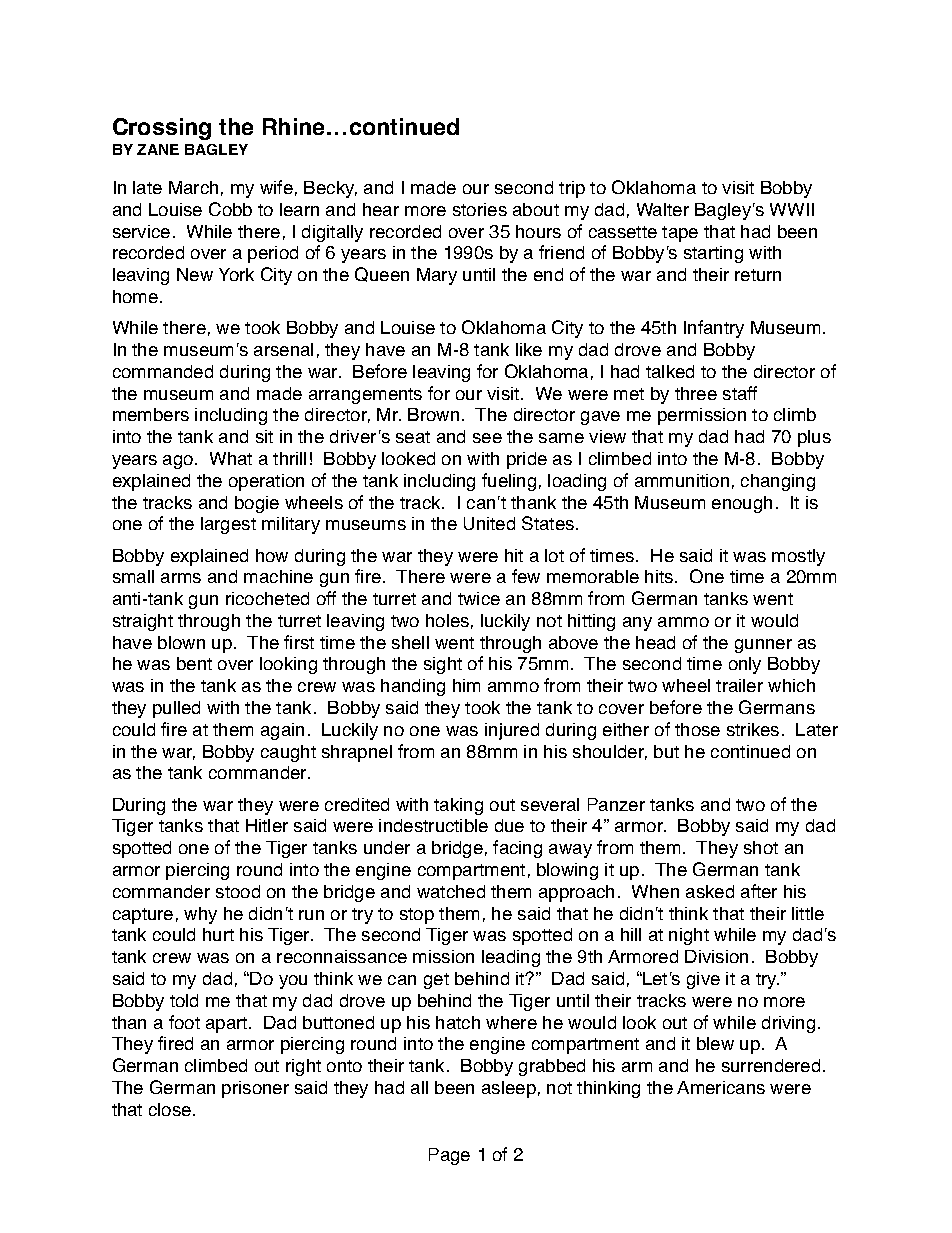  What do you see at coordinates (443, 665) in the page?
I see `sight` at bounding box center [443, 665].
